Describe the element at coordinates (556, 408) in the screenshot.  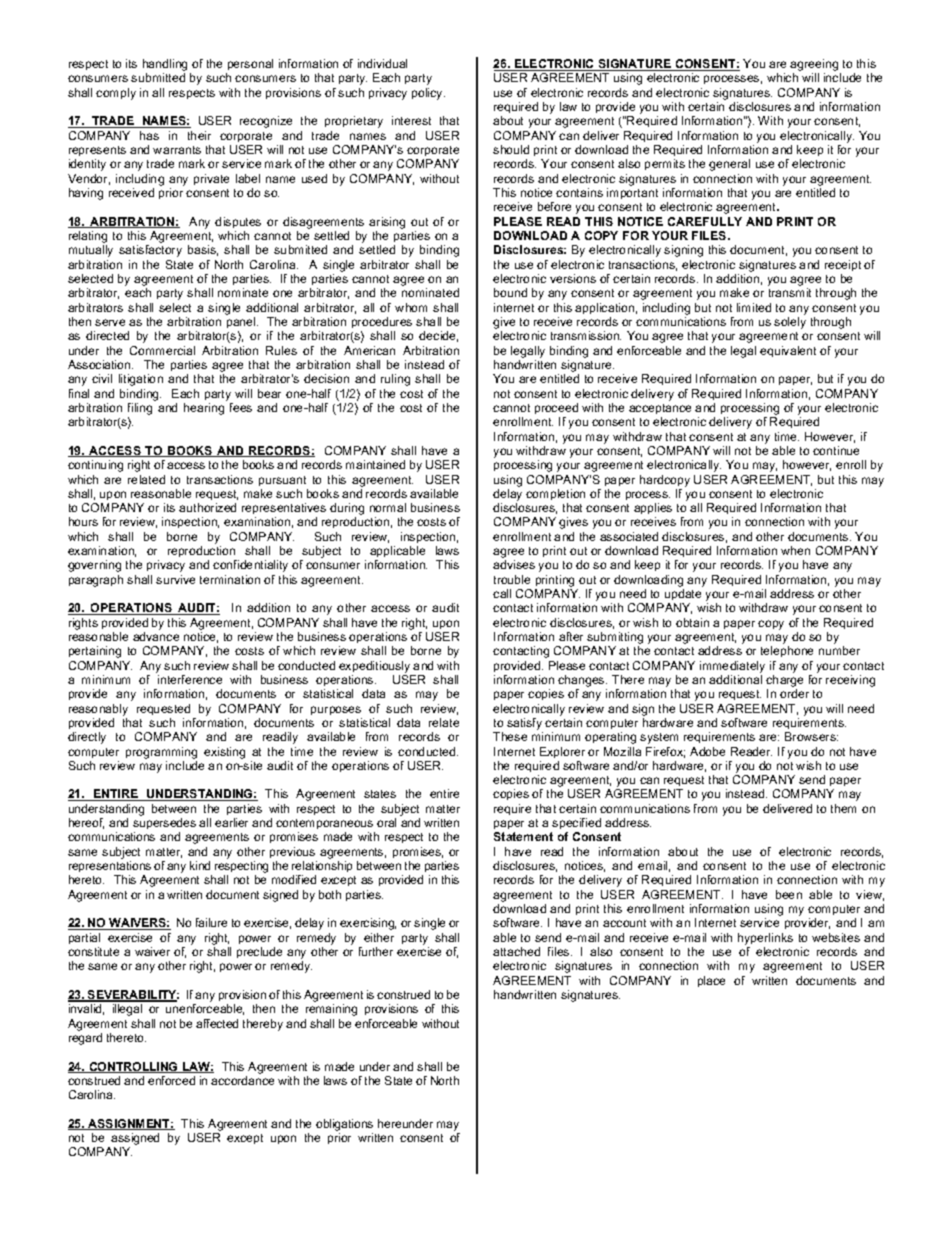
I see `proceed` at that location.
